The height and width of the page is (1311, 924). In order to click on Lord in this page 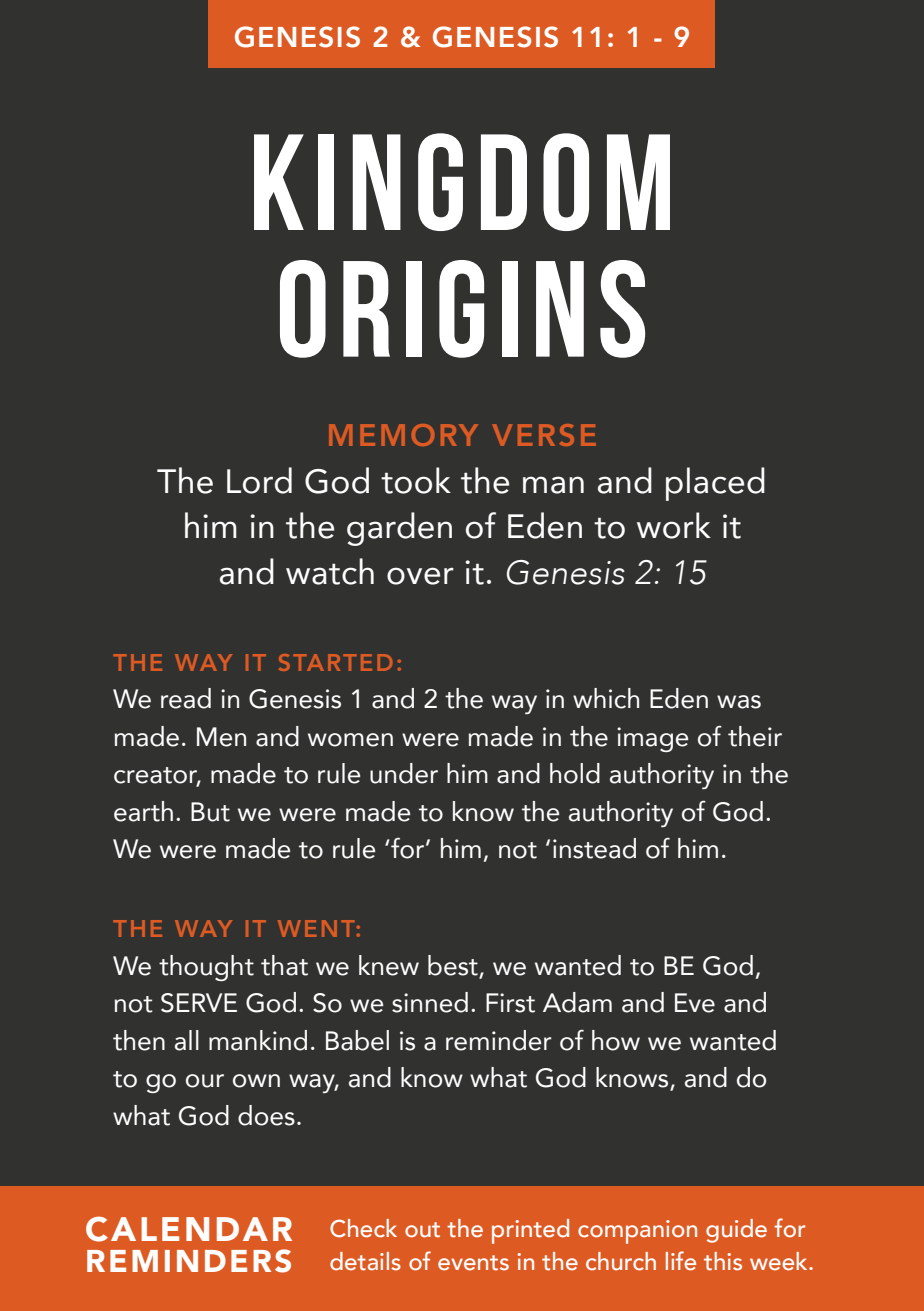, I will do `click(259, 480)`.
